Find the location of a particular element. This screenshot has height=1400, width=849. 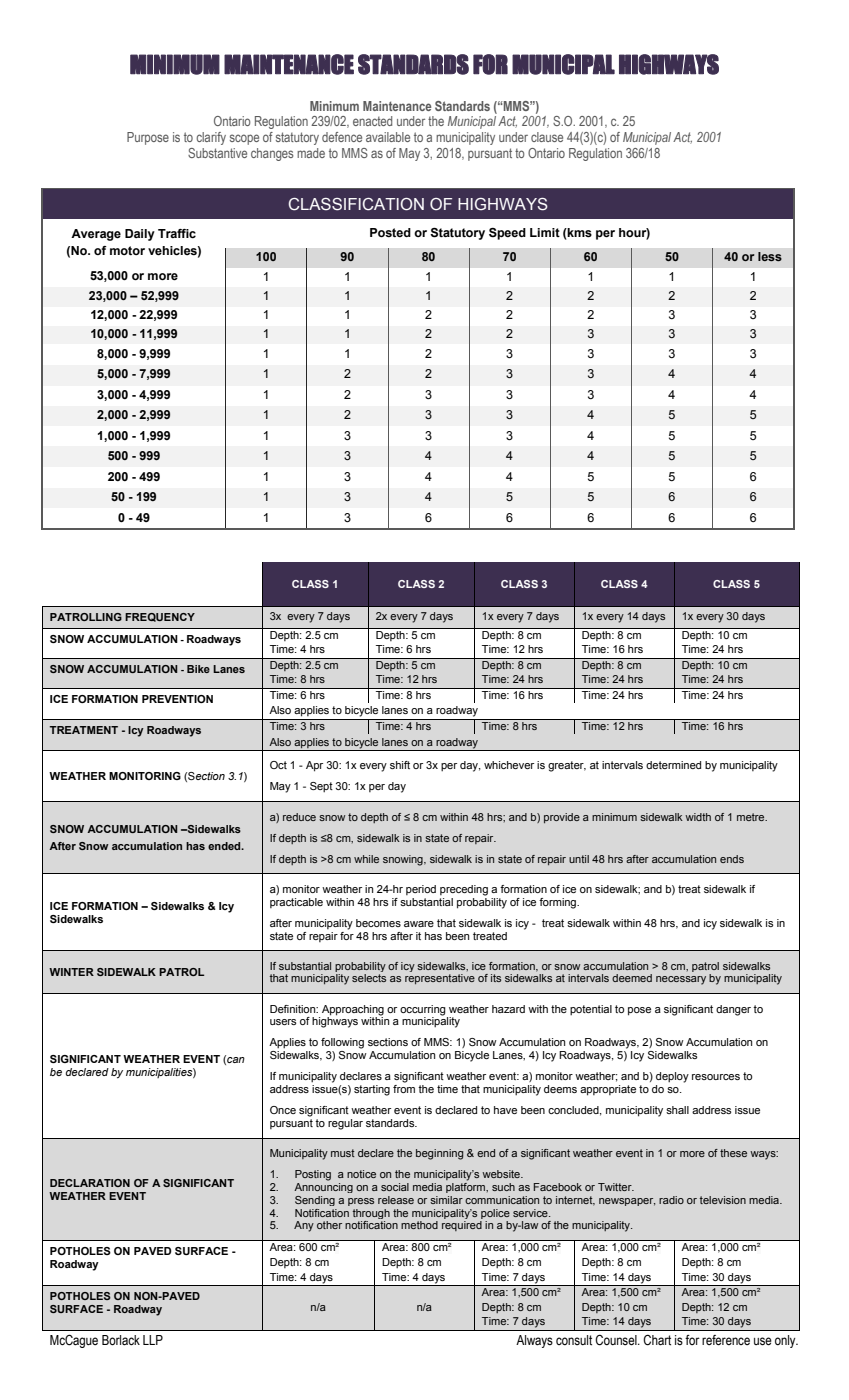

kms is located at coordinates (579, 233).
